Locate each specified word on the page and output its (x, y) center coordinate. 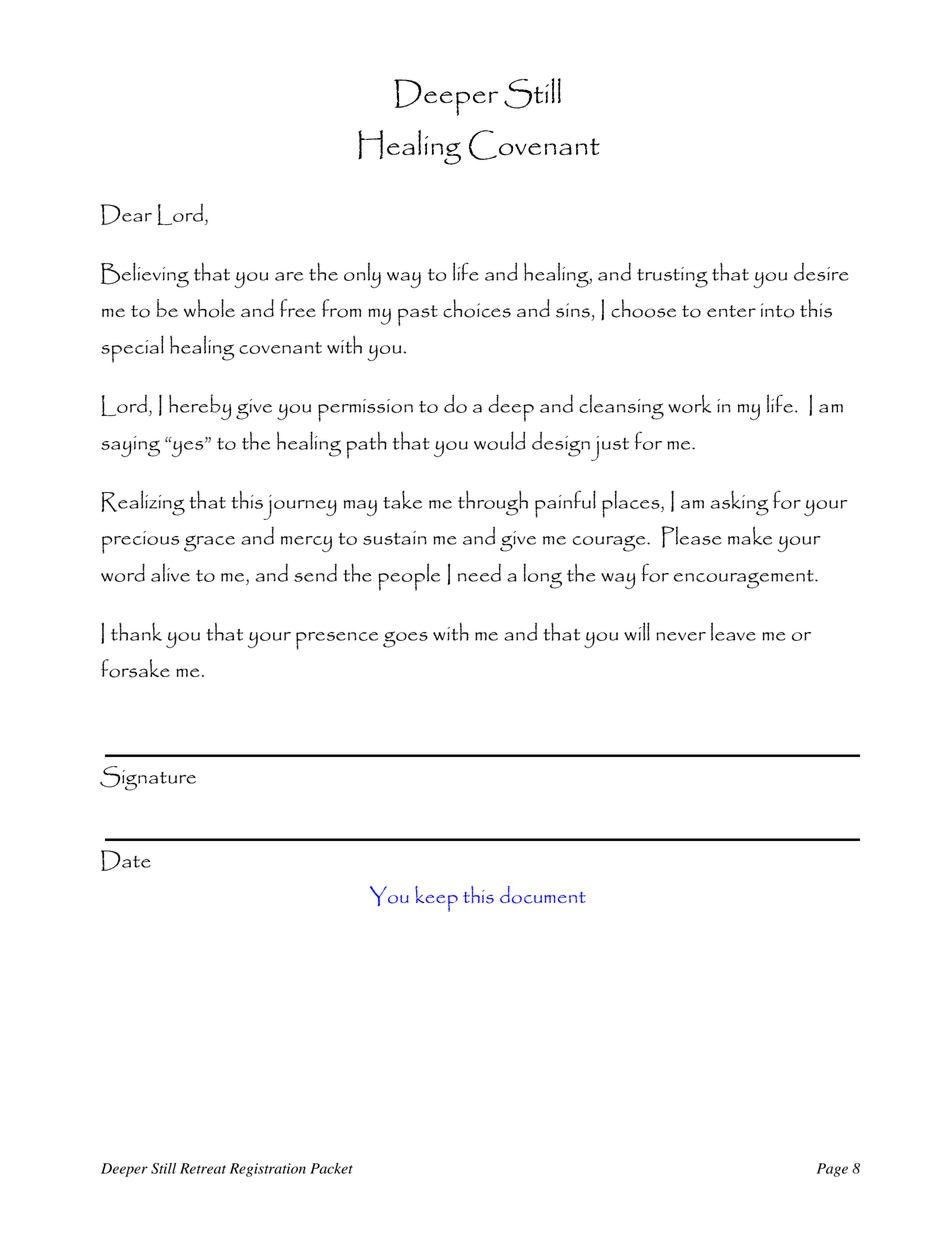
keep (436, 899)
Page (832, 1170)
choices (477, 308)
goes (405, 639)
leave (733, 631)
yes (188, 447)
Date (126, 860)
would (499, 440)
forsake (135, 668)
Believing (145, 275)
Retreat (203, 1168)
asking (740, 503)
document (543, 895)
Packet (331, 1168)
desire (821, 272)
